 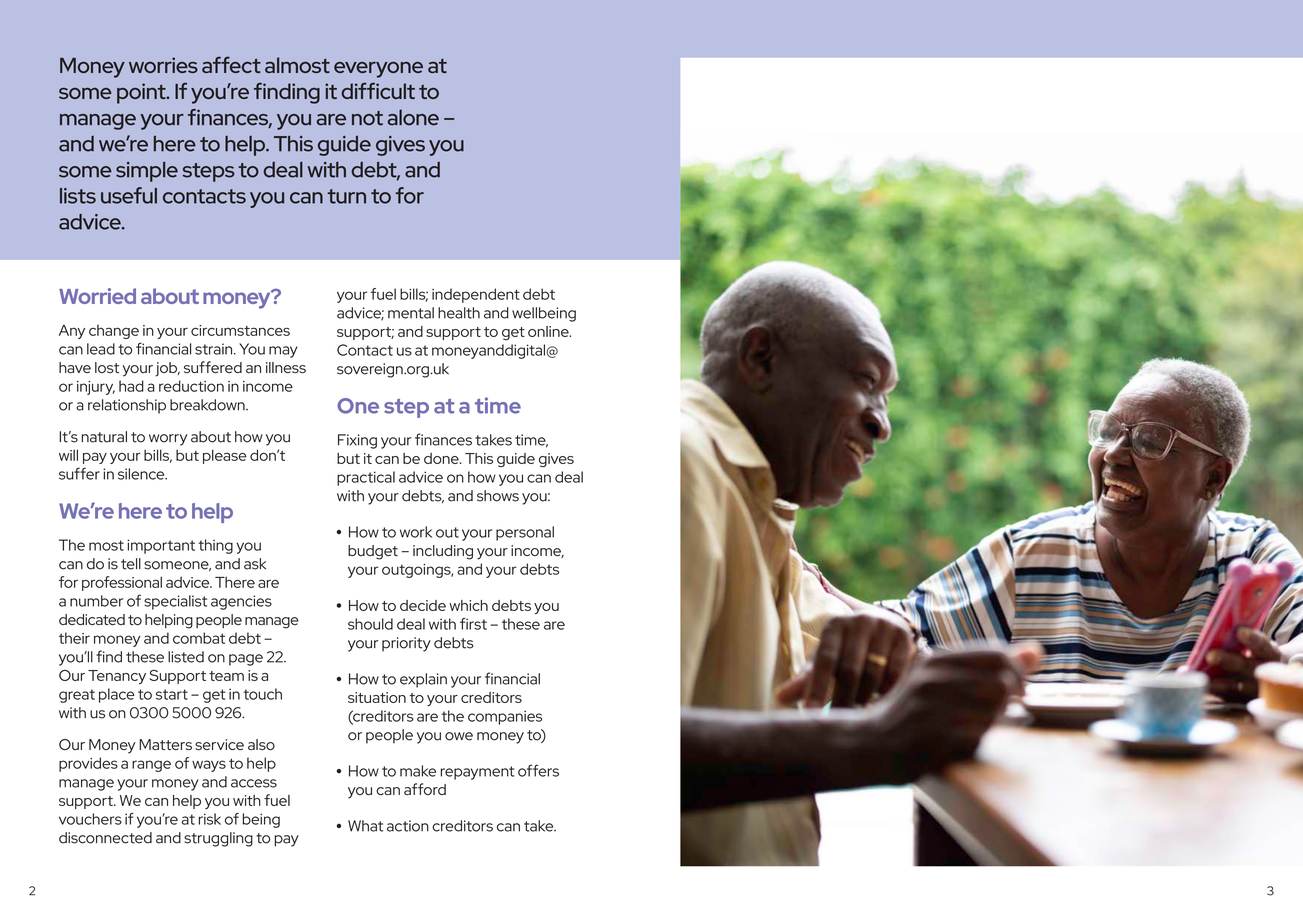 What do you see at coordinates (413, 117) in the screenshot?
I see `alone` at bounding box center [413, 117].
